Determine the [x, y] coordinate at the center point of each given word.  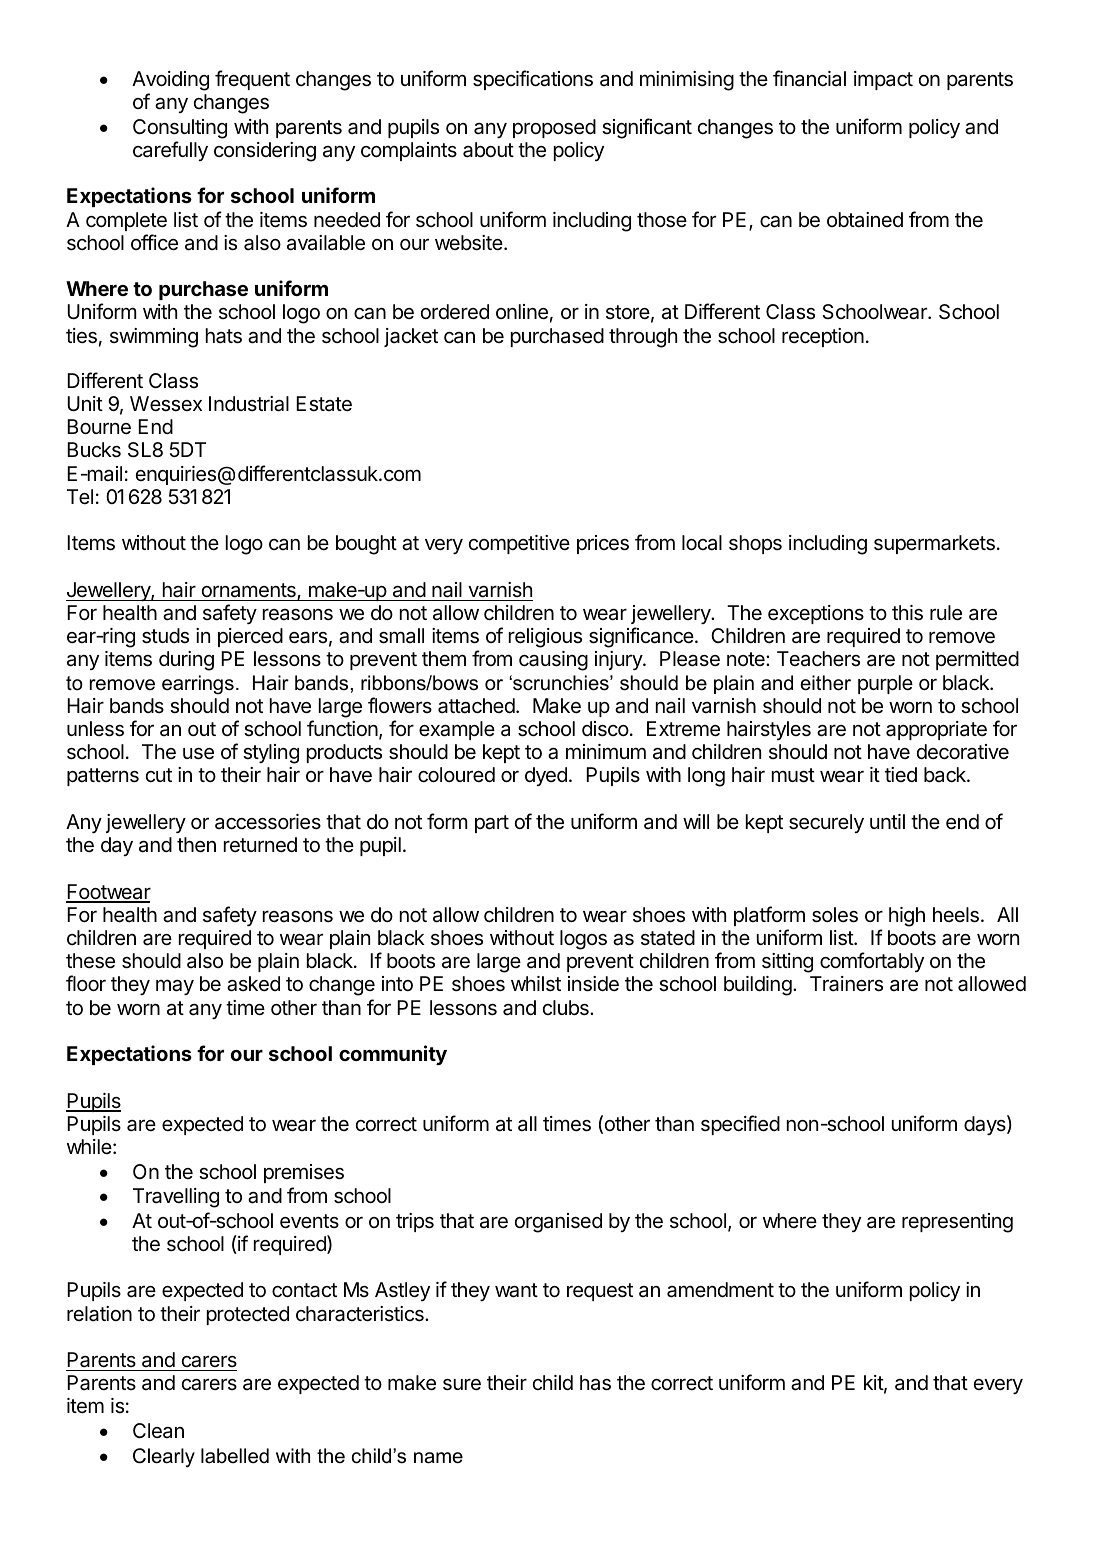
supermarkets [934, 544]
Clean [158, 1431]
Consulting [180, 129]
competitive [519, 544]
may [175, 987]
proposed [554, 128]
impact [883, 80]
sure [462, 1384]
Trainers [846, 984]
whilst [536, 984]
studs [165, 636]
